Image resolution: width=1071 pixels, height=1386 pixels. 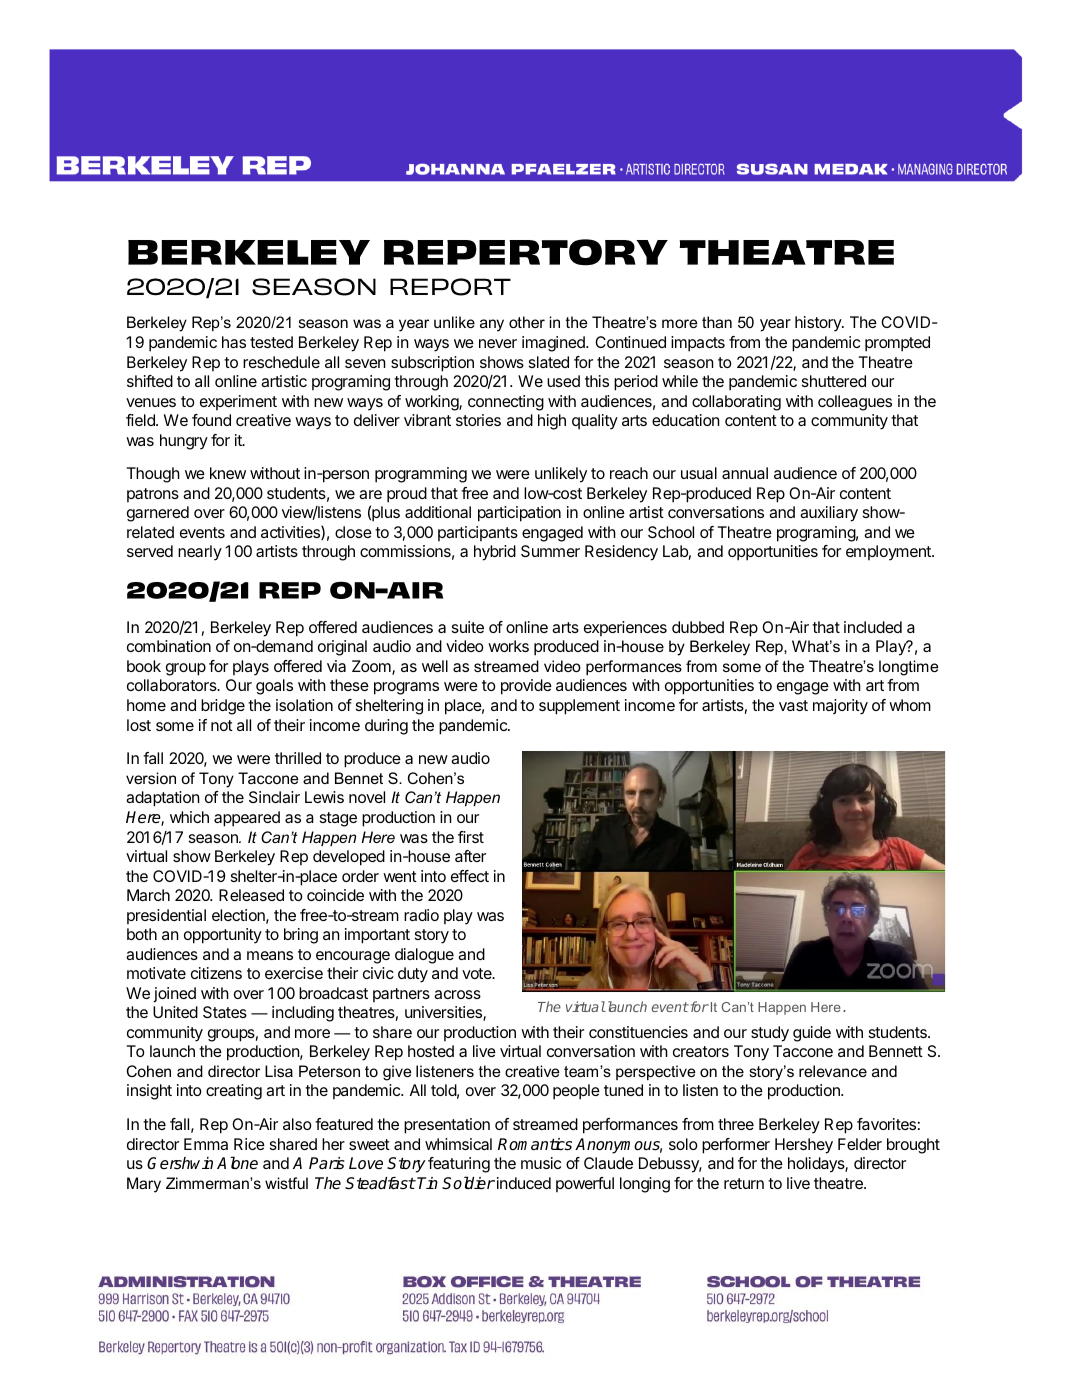 I want to click on majority, so click(x=840, y=707).
